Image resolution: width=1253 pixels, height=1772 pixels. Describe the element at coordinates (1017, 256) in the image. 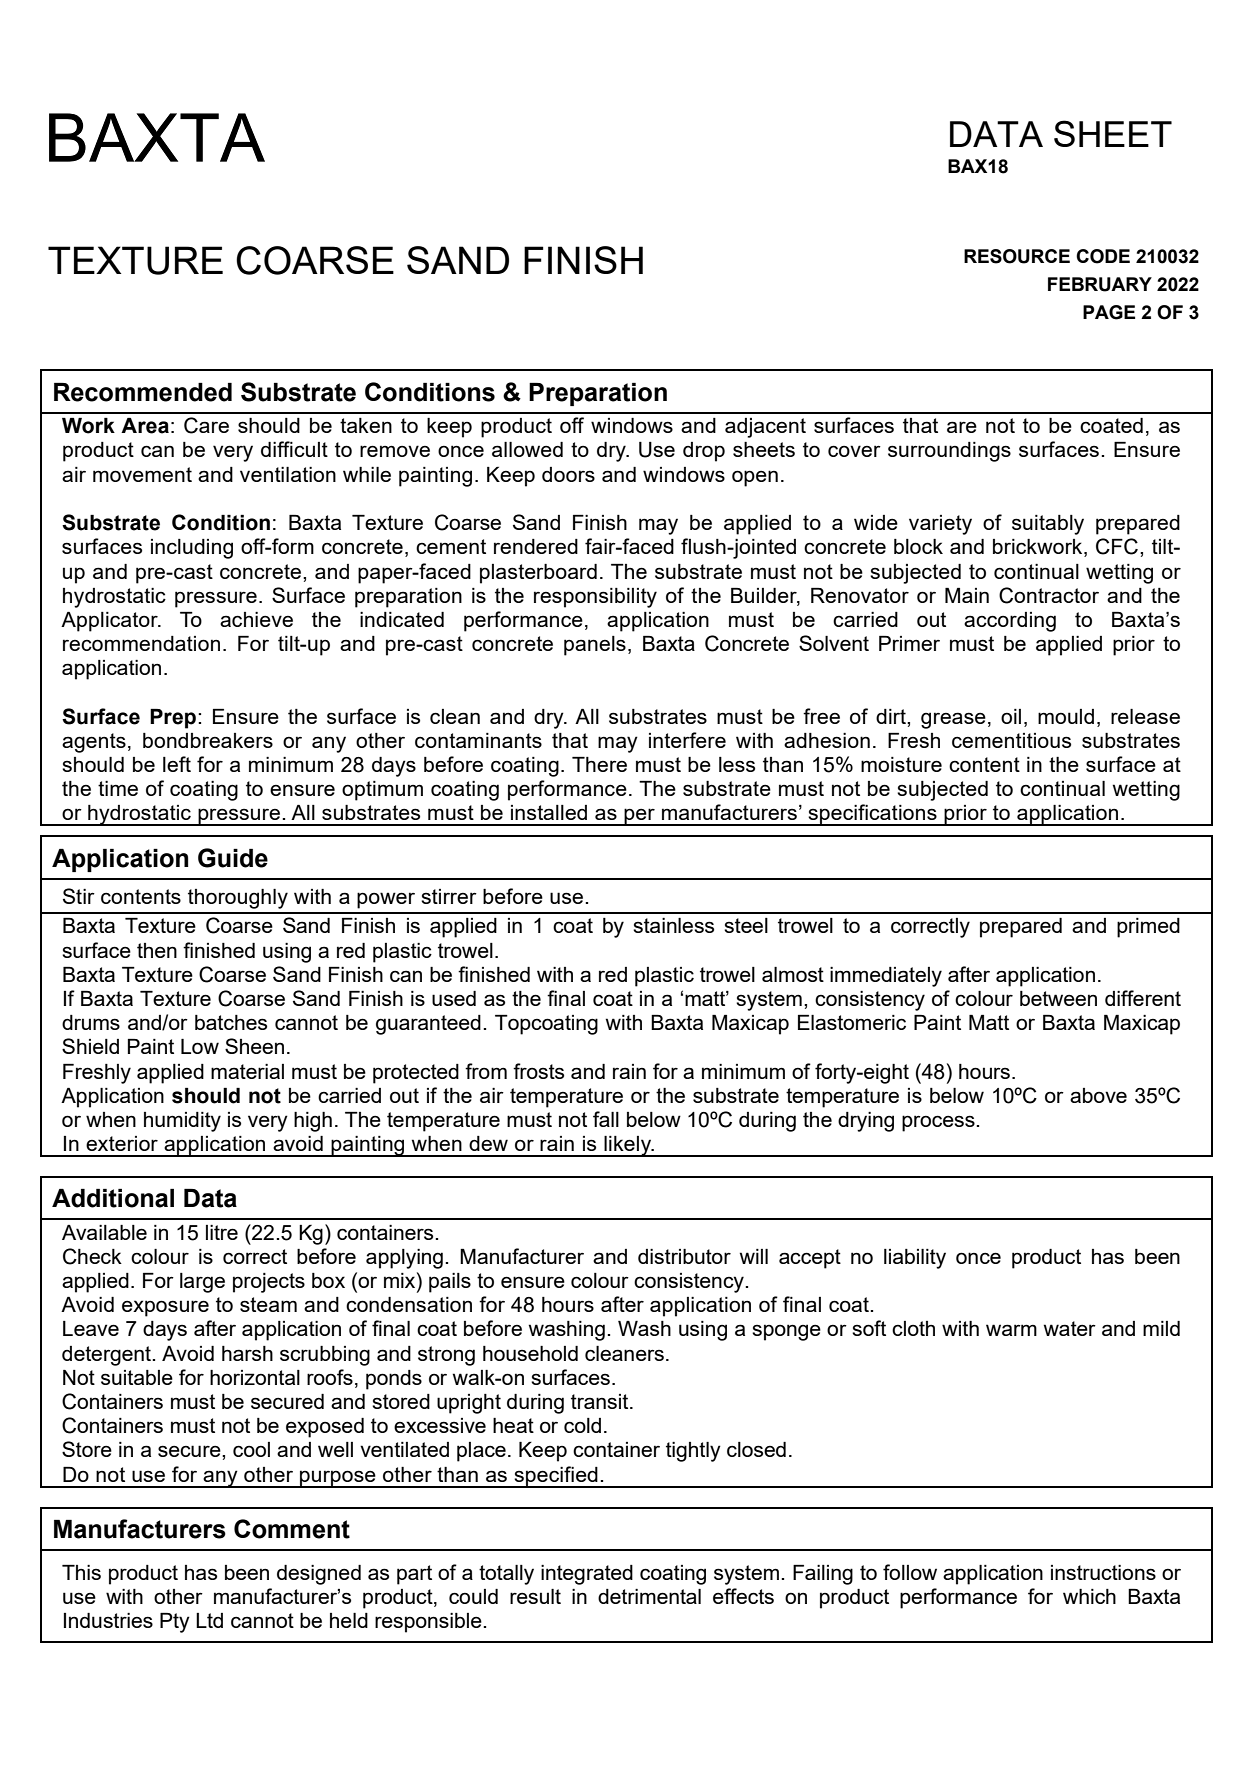

I see `RESOURCE` at that location.
